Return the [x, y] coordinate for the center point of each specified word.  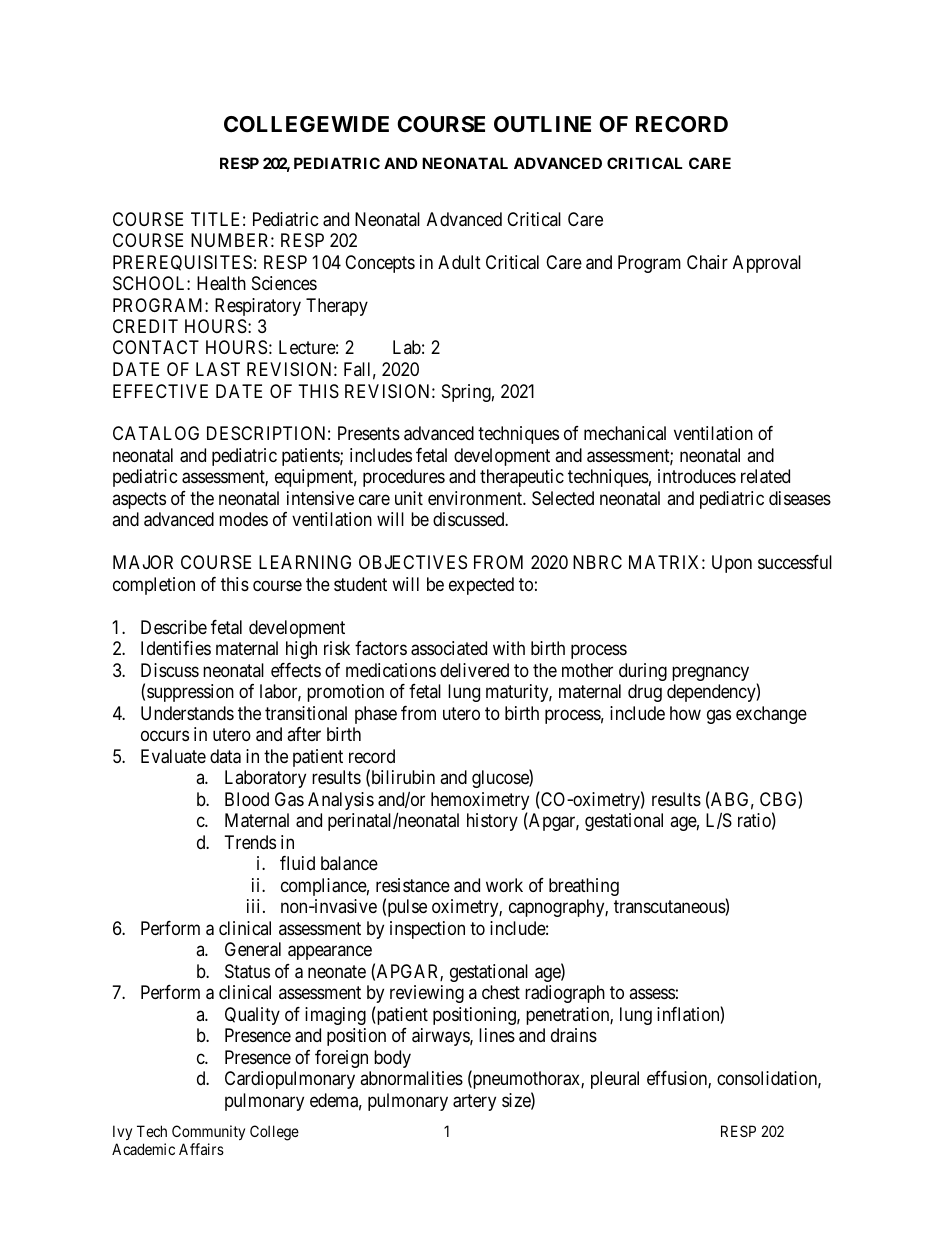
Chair [707, 262]
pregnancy [710, 673]
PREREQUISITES [182, 263]
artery [474, 1102]
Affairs [201, 1149]
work [504, 885]
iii [255, 906]
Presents [369, 433]
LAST [218, 369]
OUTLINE [542, 124]
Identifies [176, 648]
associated [449, 648]
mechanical [625, 433]
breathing [584, 887]
